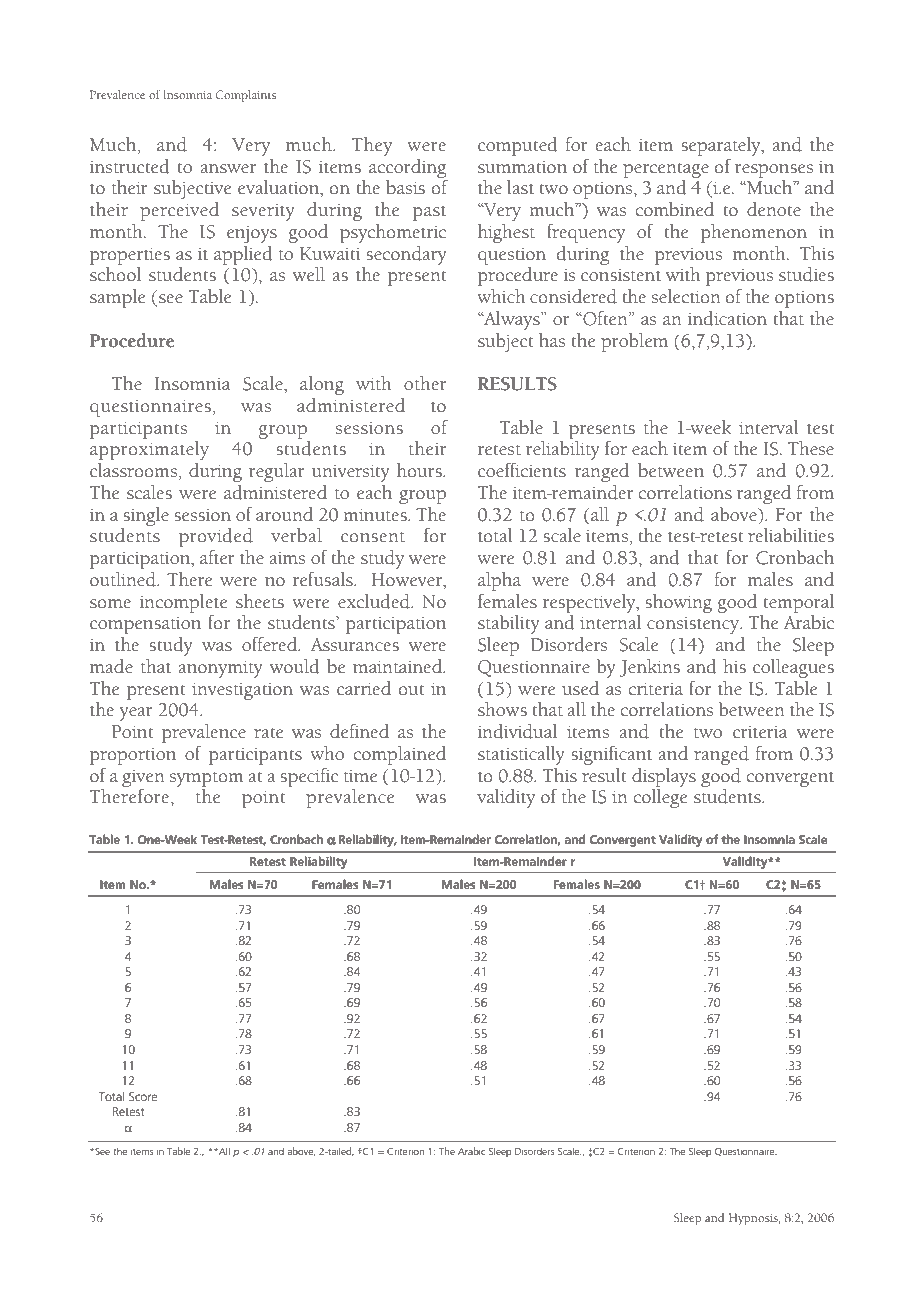  I want to click on Complaints, so click(246, 96).
